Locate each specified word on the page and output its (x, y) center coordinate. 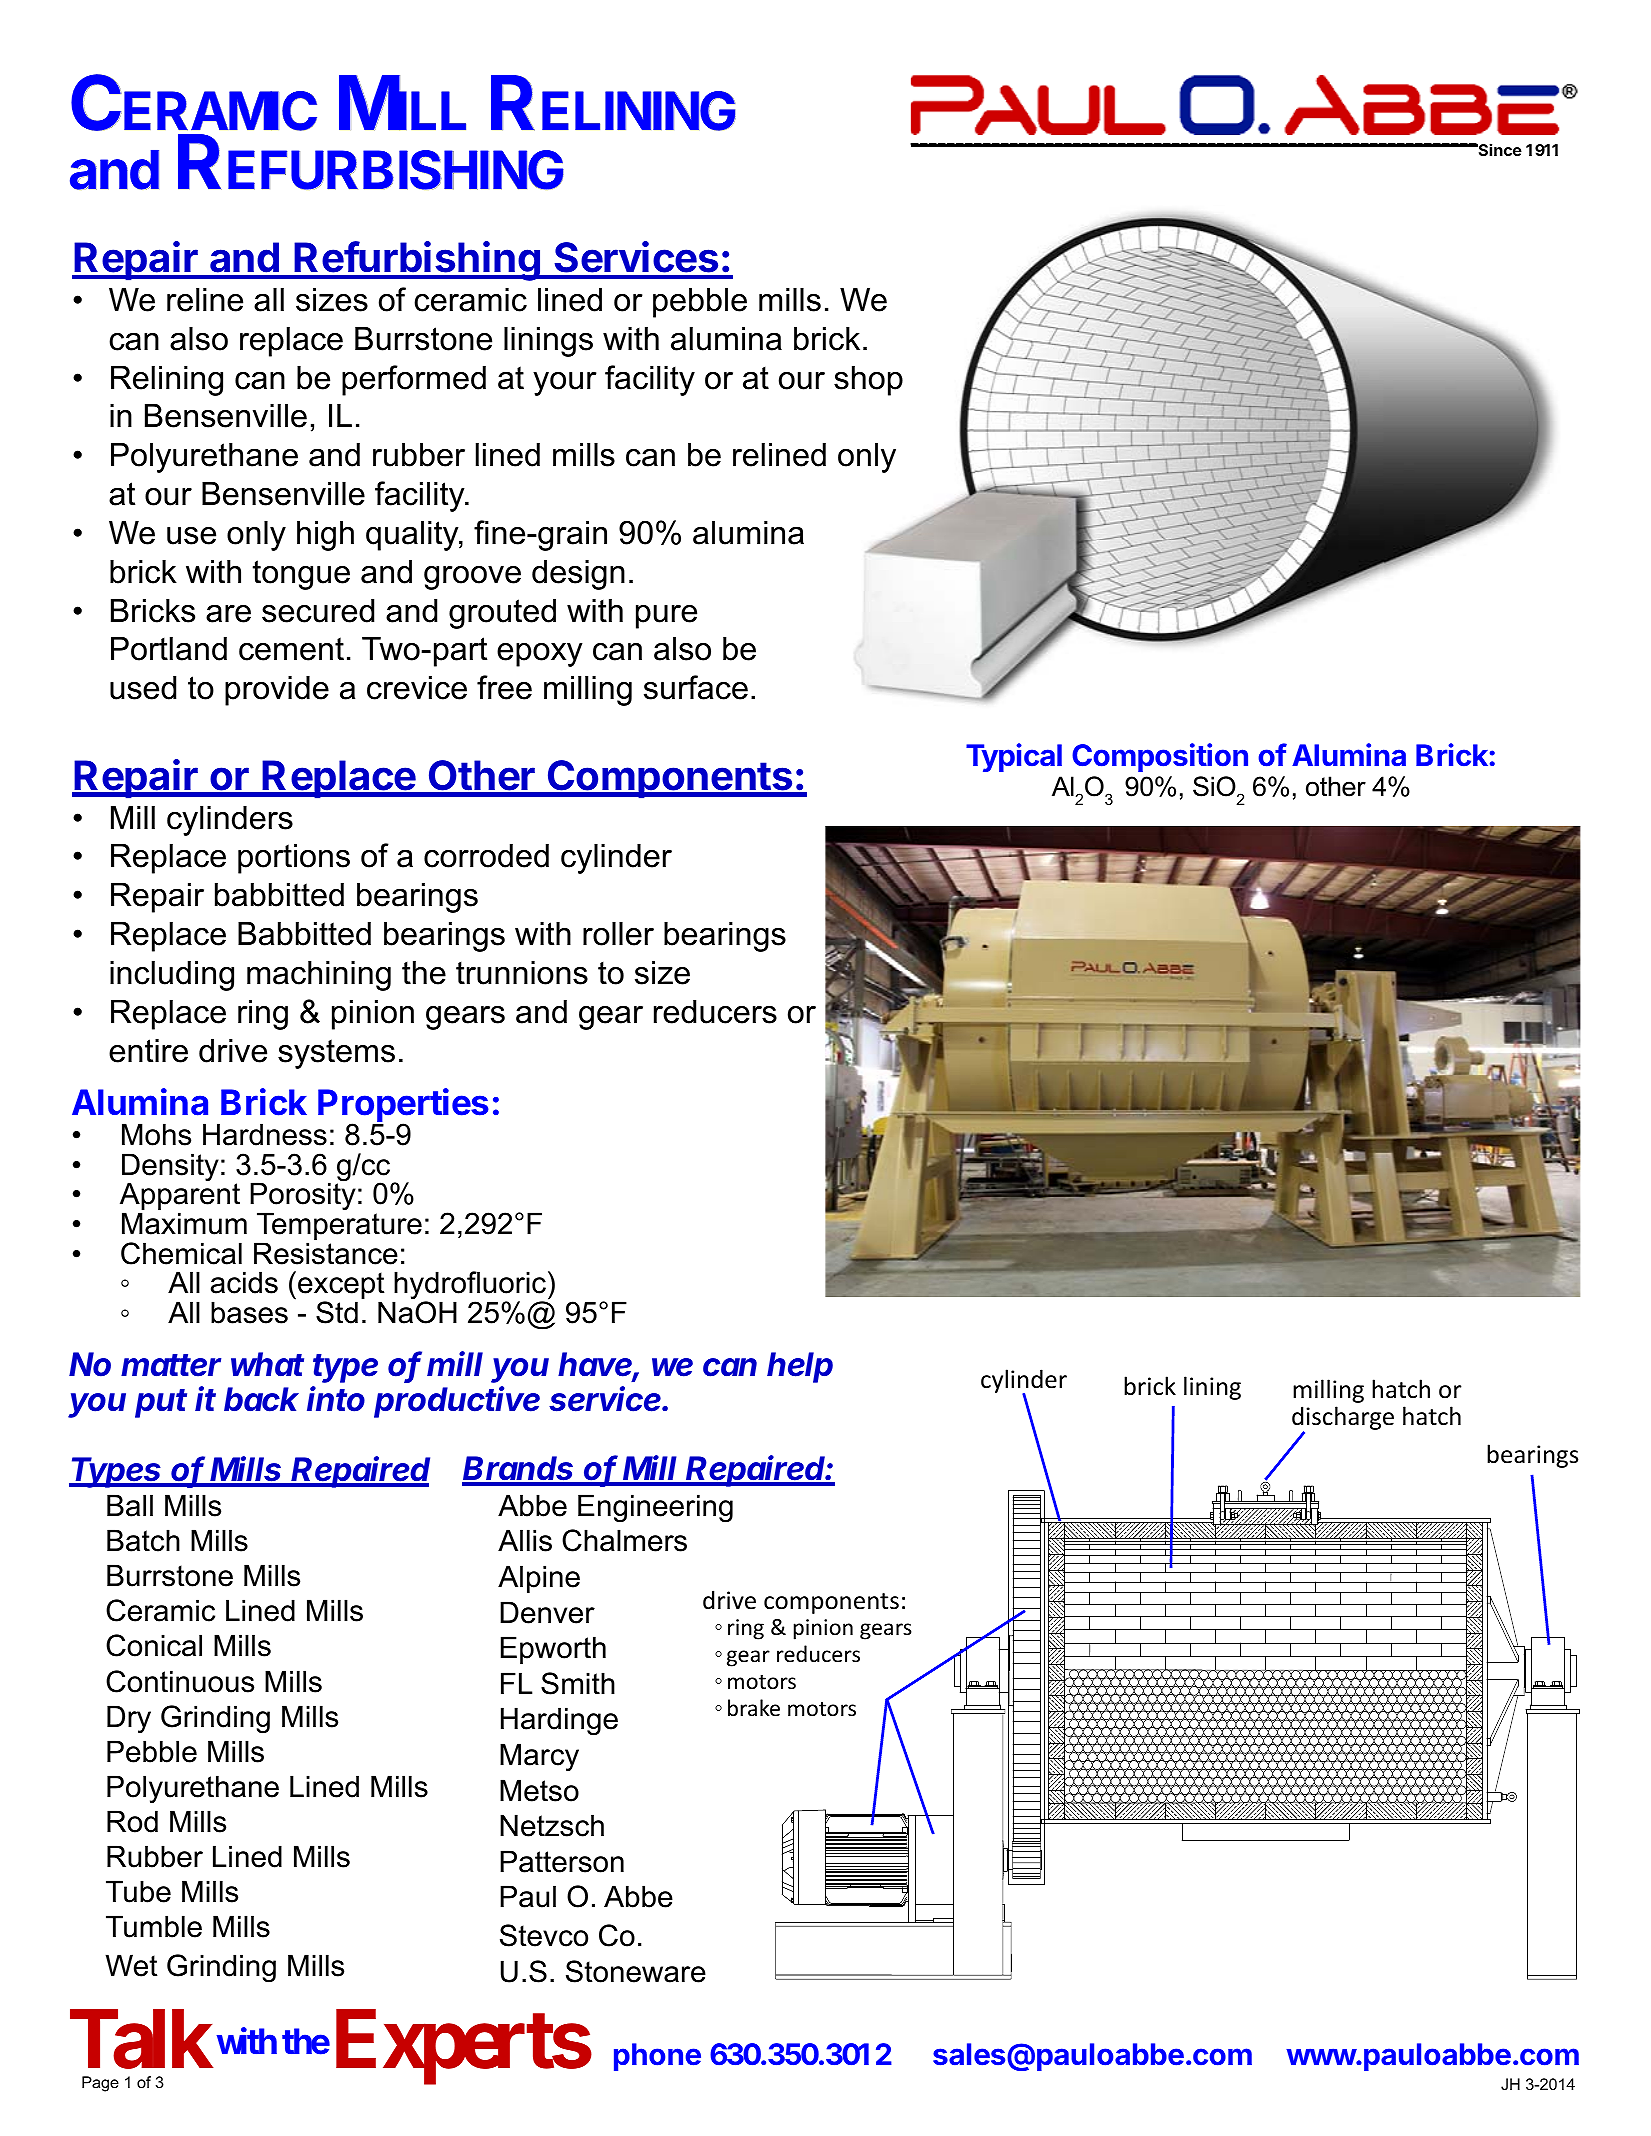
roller (618, 934)
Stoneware (636, 1971)
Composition (1160, 757)
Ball (130, 1505)
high (325, 536)
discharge (1343, 1419)
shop (868, 381)
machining (319, 976)
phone (657, 2057)
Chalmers (624, 1540)
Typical (1014, 757)
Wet (131, 1965)
